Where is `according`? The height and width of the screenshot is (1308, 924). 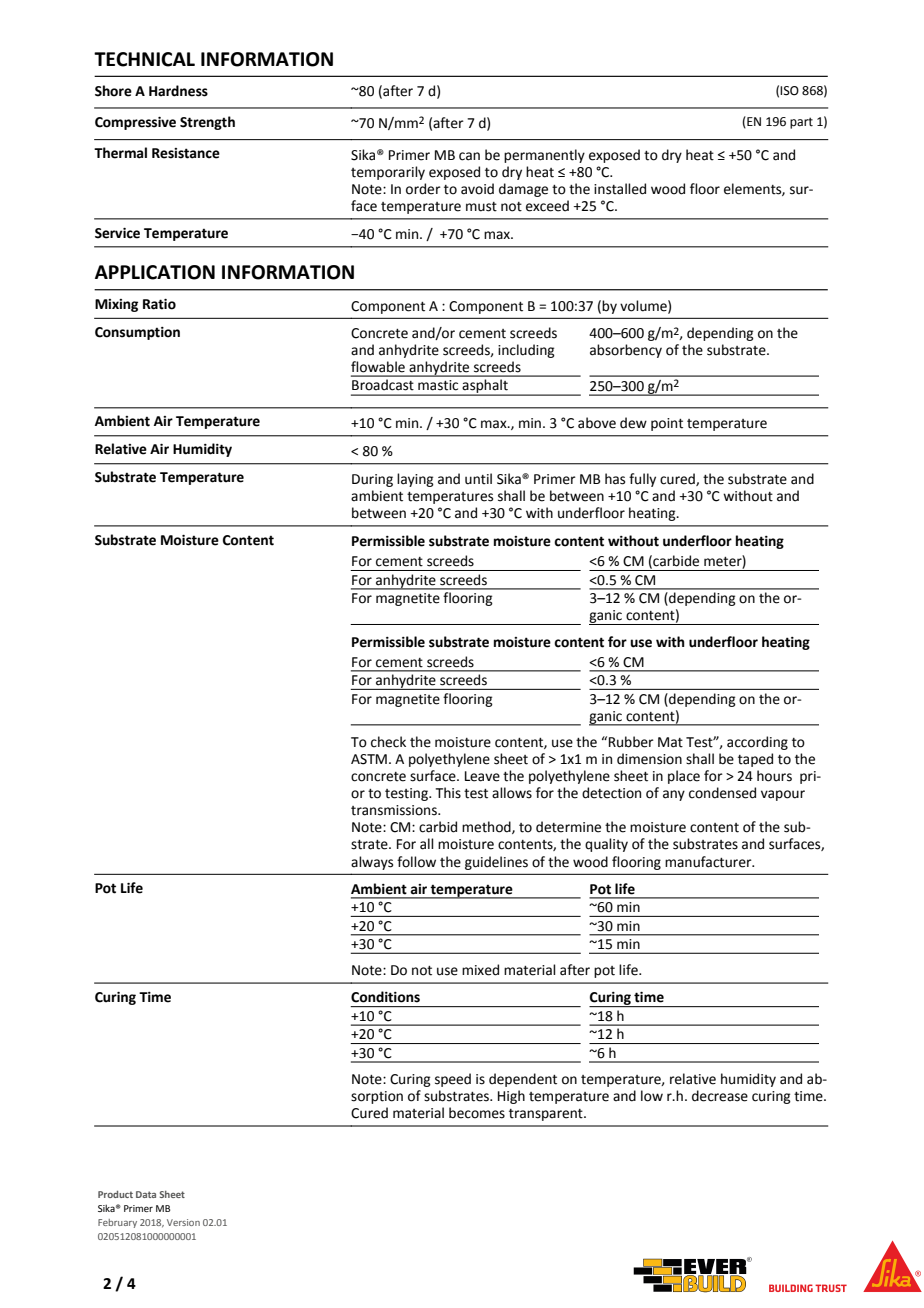
according is located at coordinates (757, 743).
